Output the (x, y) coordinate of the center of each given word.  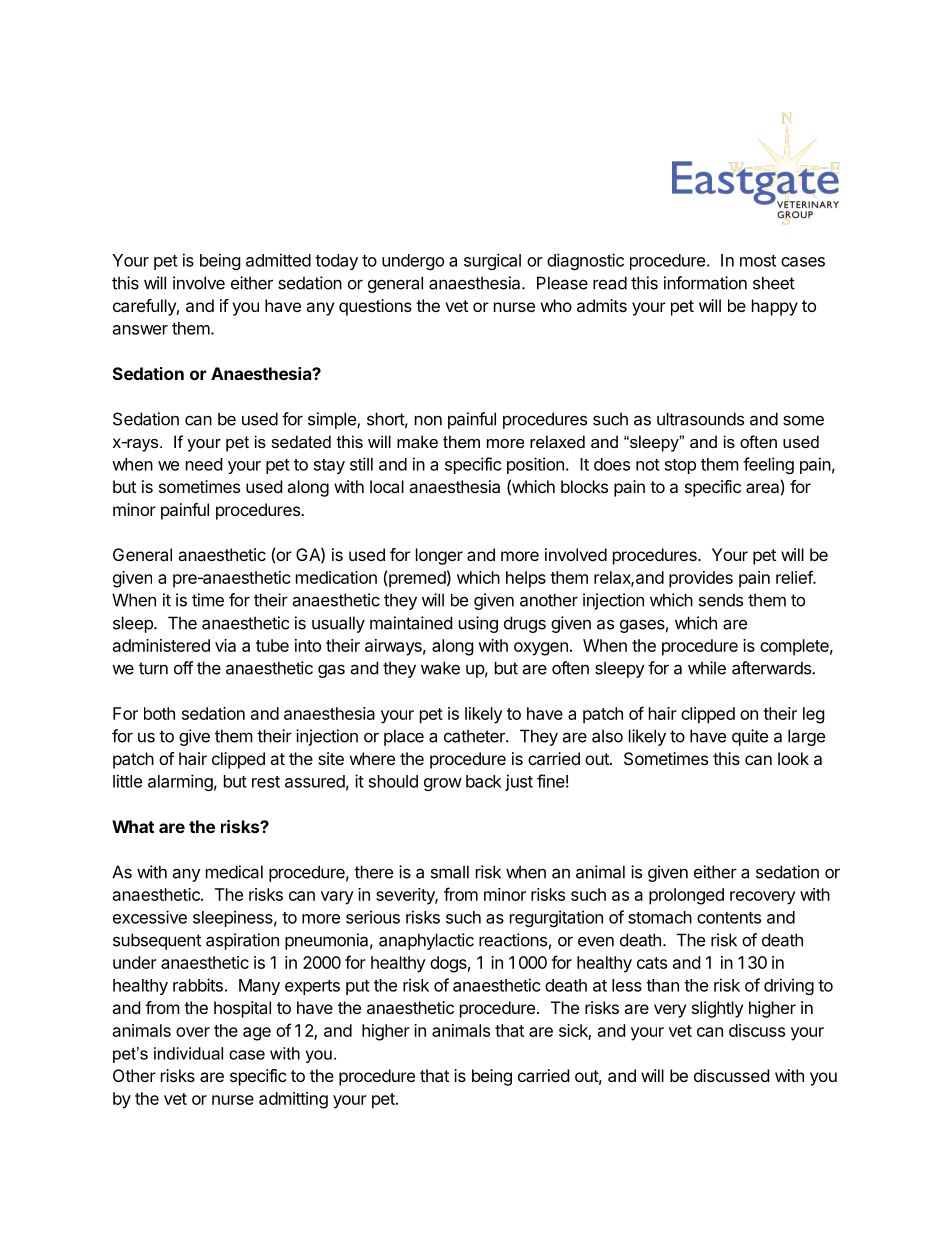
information (705, 283)
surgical (492, 261)
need (204, 464)
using (478, 624)
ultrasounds (700, 419)
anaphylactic (426, 941)
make (417, 441)
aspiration (242, 941)
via (225, 645)
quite (750, 737)
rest (266, 782)
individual (188, 1053)
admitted (278, 260)
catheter (475, 736)
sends (721, 600)
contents (729, 918)
